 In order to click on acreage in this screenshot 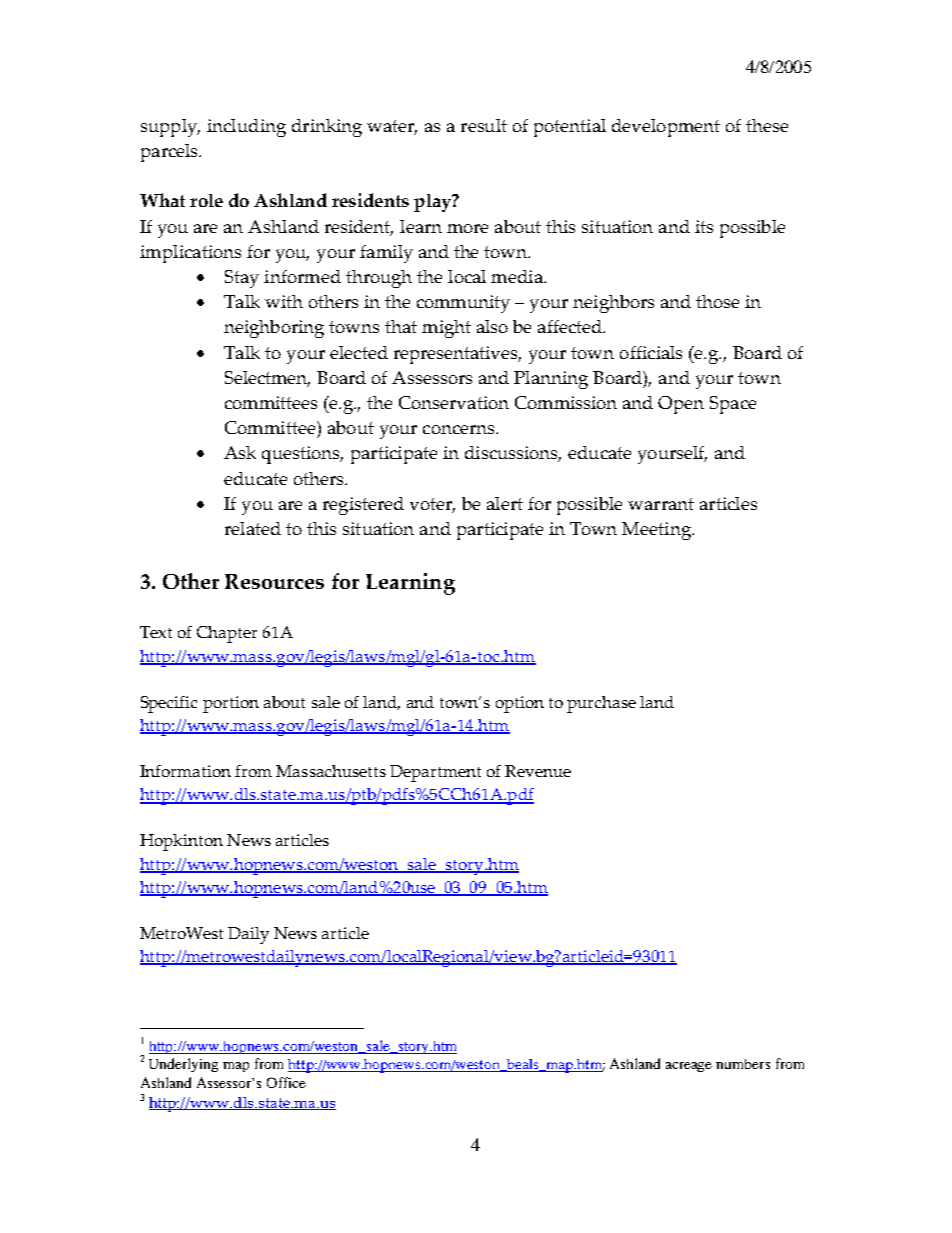, I will do `click(689, 1067)`.
